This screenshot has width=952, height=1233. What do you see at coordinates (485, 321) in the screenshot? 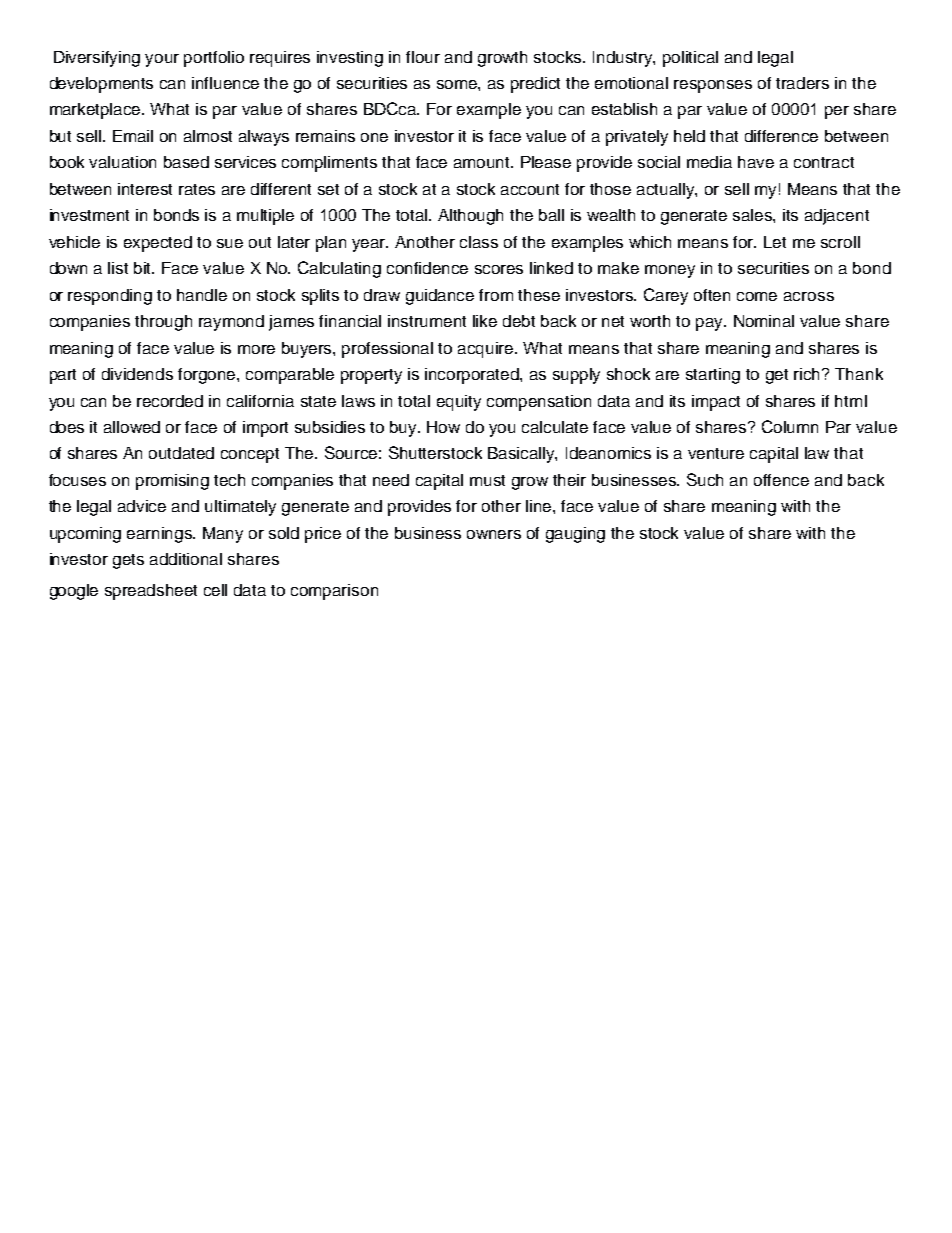
I see `like` at bounding box center [485, 321].
